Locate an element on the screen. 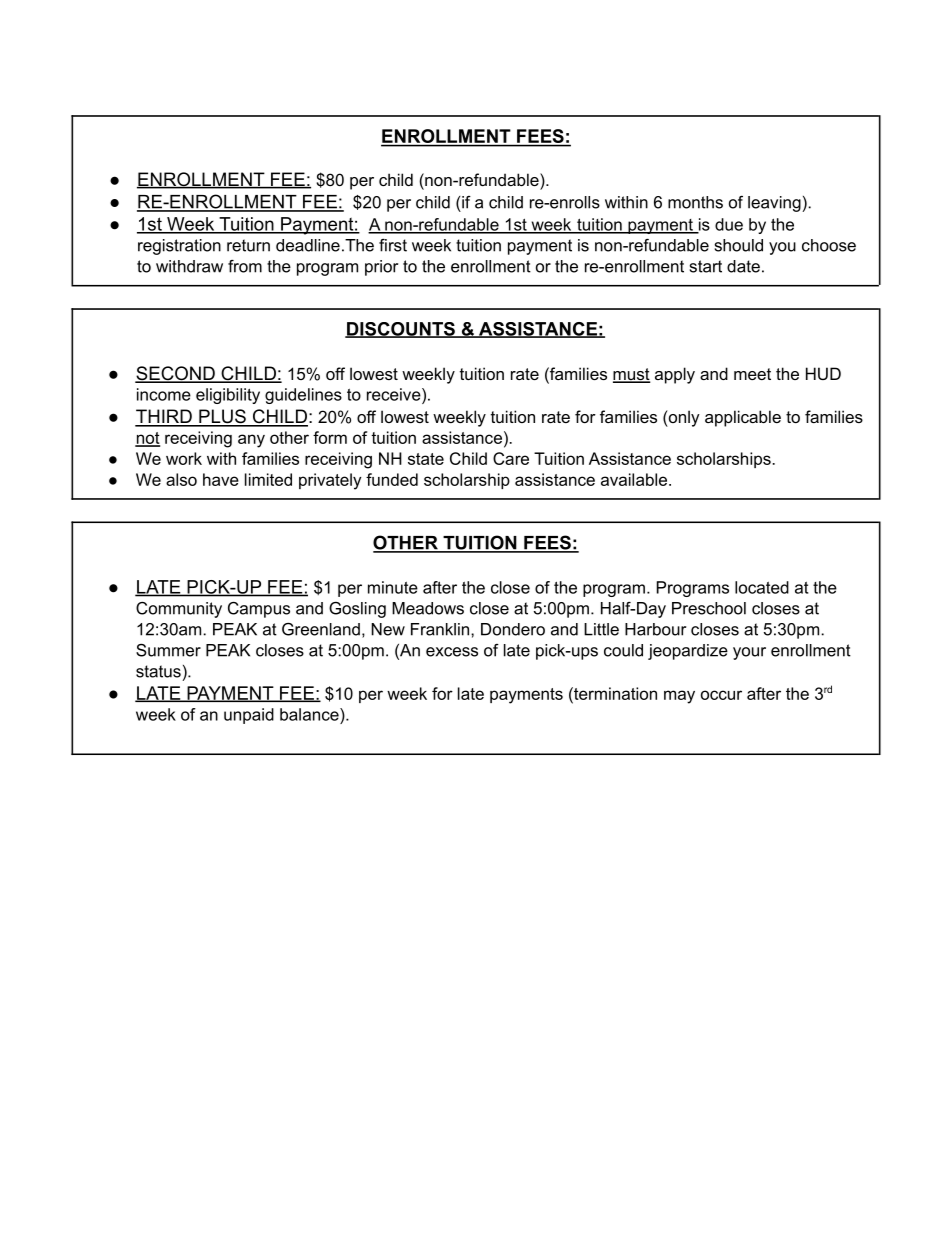 Image resolution: width=952 pixels, height=1233 pixels. first is located at coordinates (393, 245).
